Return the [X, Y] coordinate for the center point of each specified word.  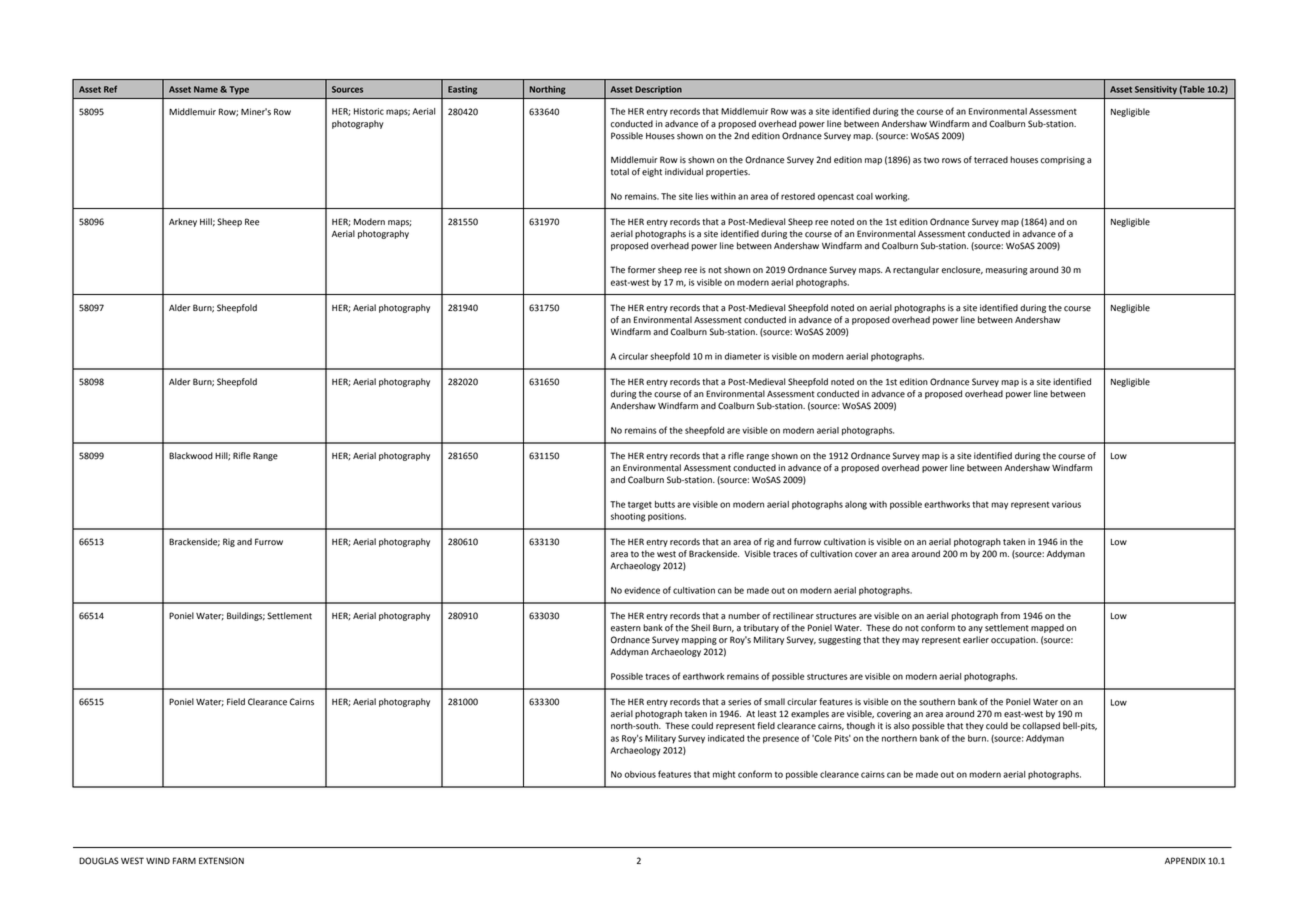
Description [658, 90]
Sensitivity [1156, 90]
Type [239, 90]
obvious [640, 774]
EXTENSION [221, 861]
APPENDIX [1185, 860]
